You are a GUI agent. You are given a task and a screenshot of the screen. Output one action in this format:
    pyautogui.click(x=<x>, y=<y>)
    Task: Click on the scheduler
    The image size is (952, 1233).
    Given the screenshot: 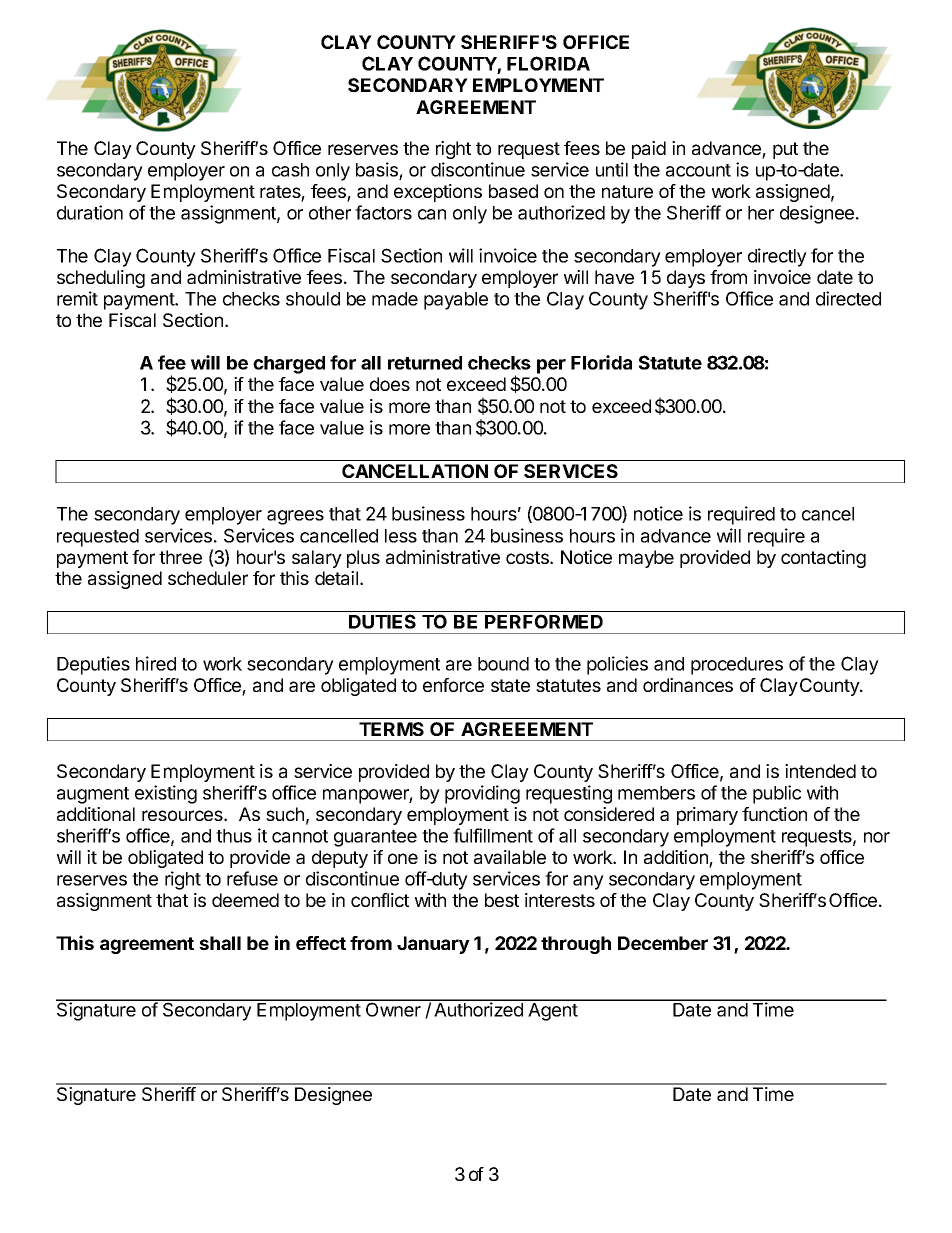 What is the action you would take?
    pyautogui.click(x=208, y=578)
